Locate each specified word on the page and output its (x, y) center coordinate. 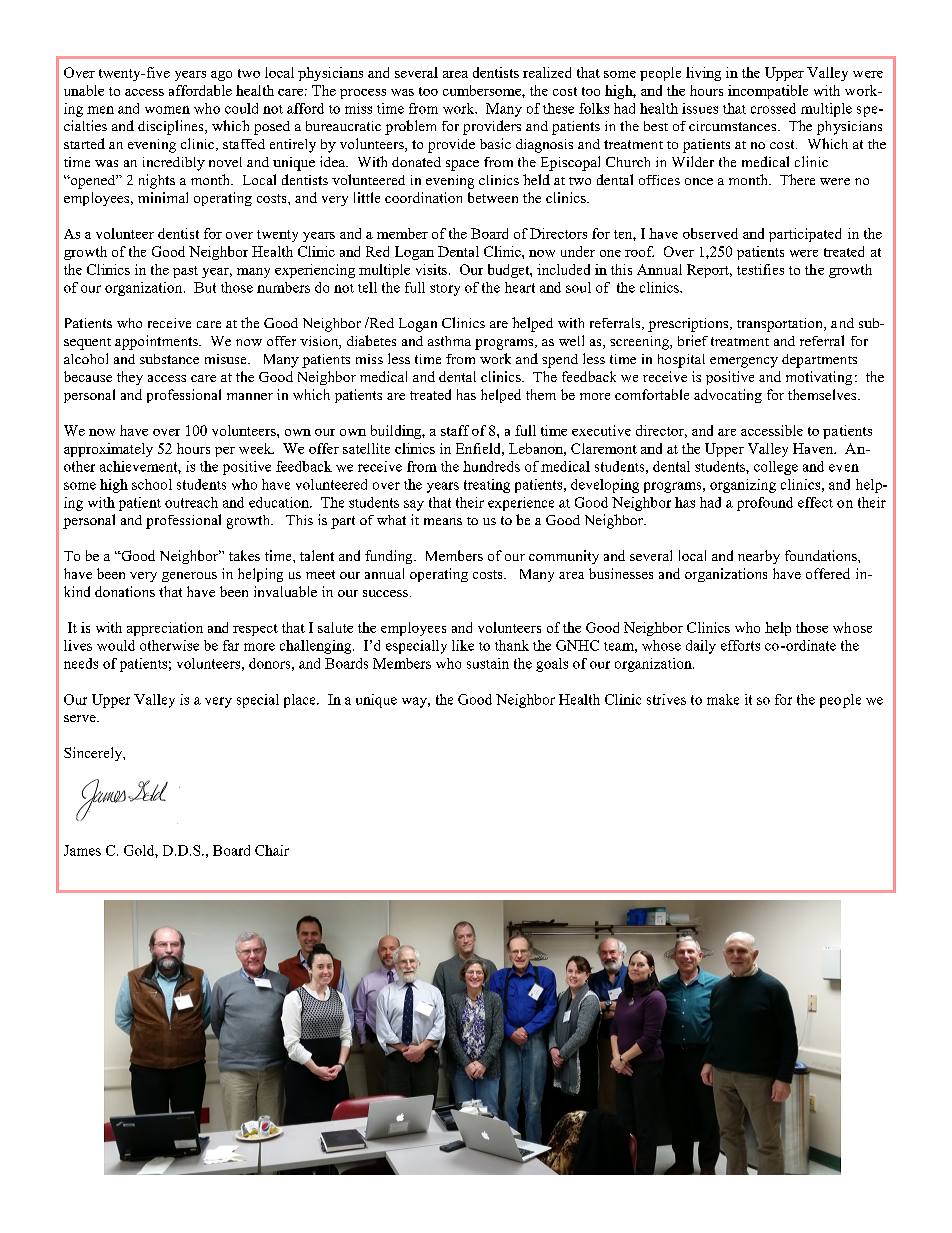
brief (693, 340)
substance (169, 359)
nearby (759, 557)
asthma (449, 341)
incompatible (768, 92)
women (167, 110)
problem (410, 127)
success (385, 593)
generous (189, 577)
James (82, 850)
